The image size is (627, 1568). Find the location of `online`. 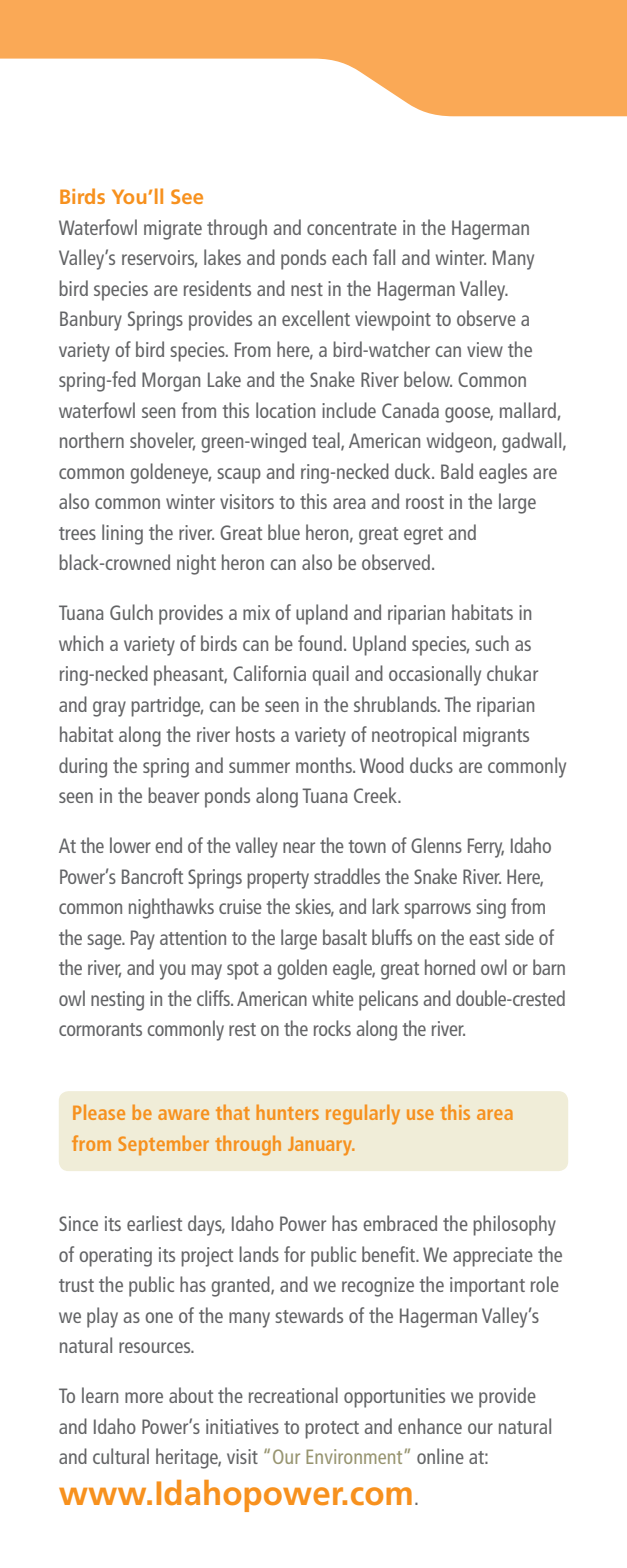

online is located at coordinates (440, 1456).
